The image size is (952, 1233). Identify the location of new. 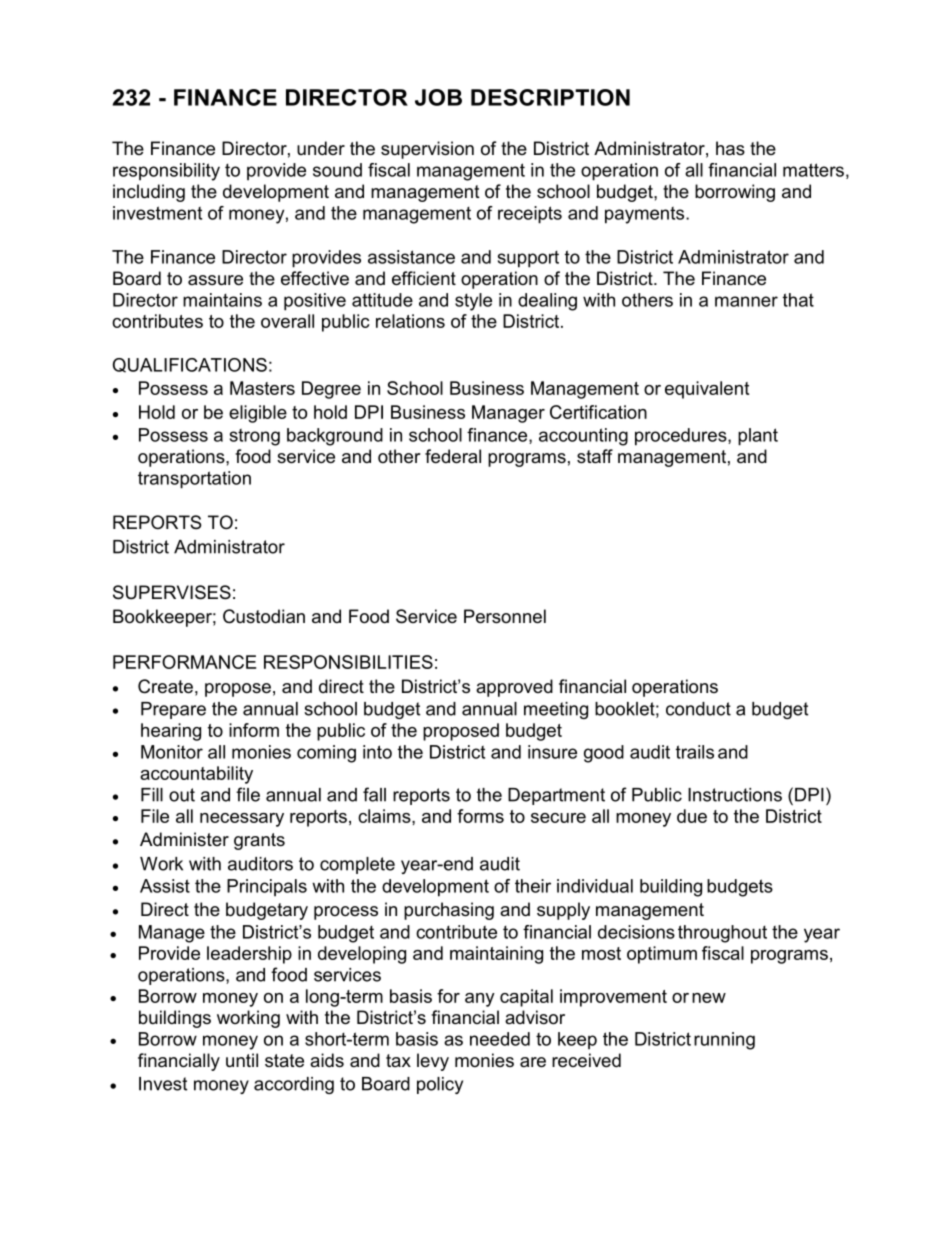
(709, 998).
